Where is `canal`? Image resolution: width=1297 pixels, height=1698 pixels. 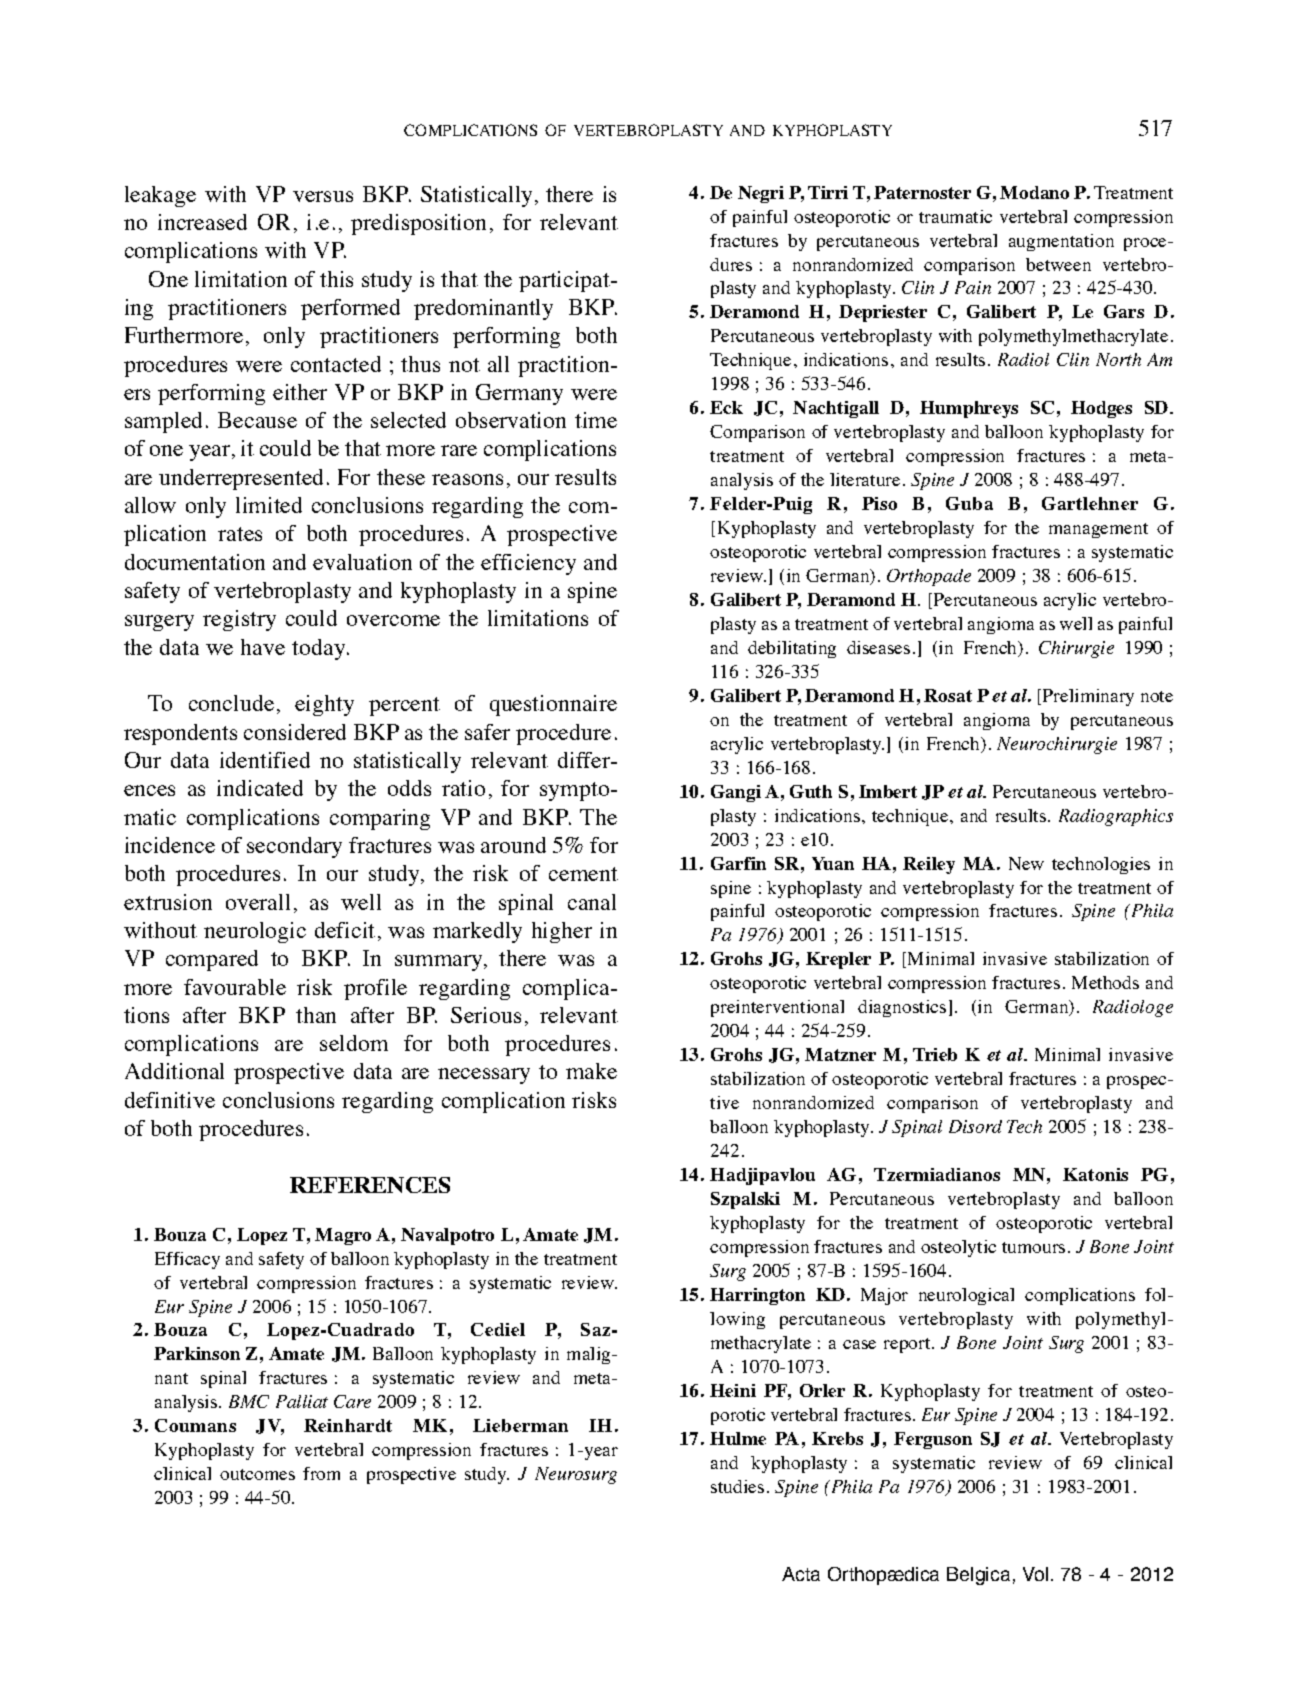 canal is located at coordinates (592, 902).
